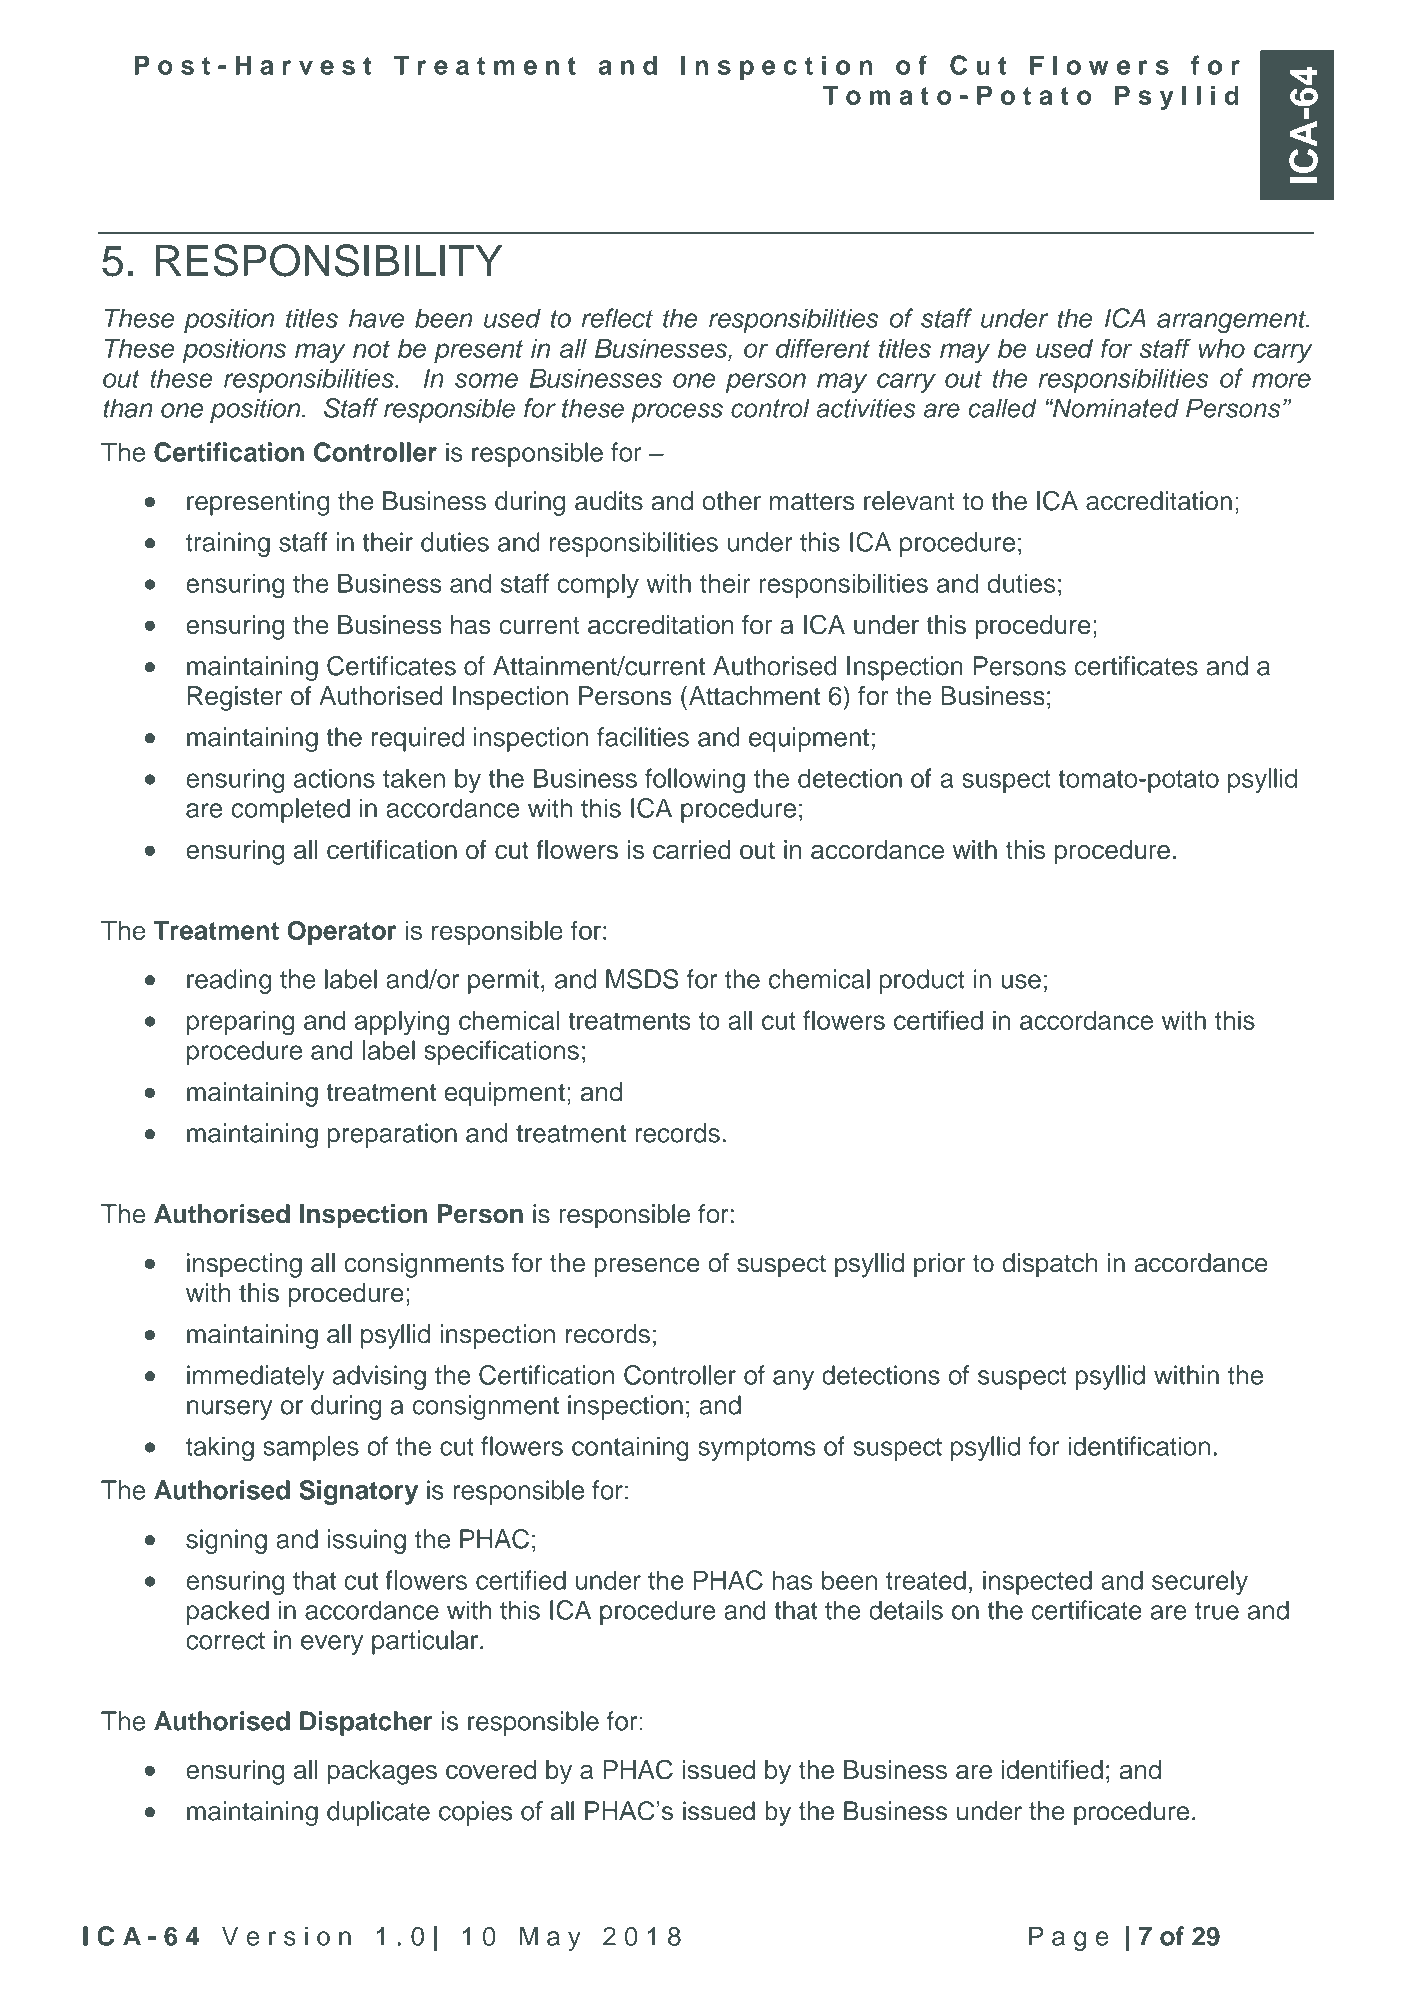 This image has width=1411, height=1996. What do you see at coordinates (598, 586) in the image?
I see `comply` at bounding box center [598, 586].
